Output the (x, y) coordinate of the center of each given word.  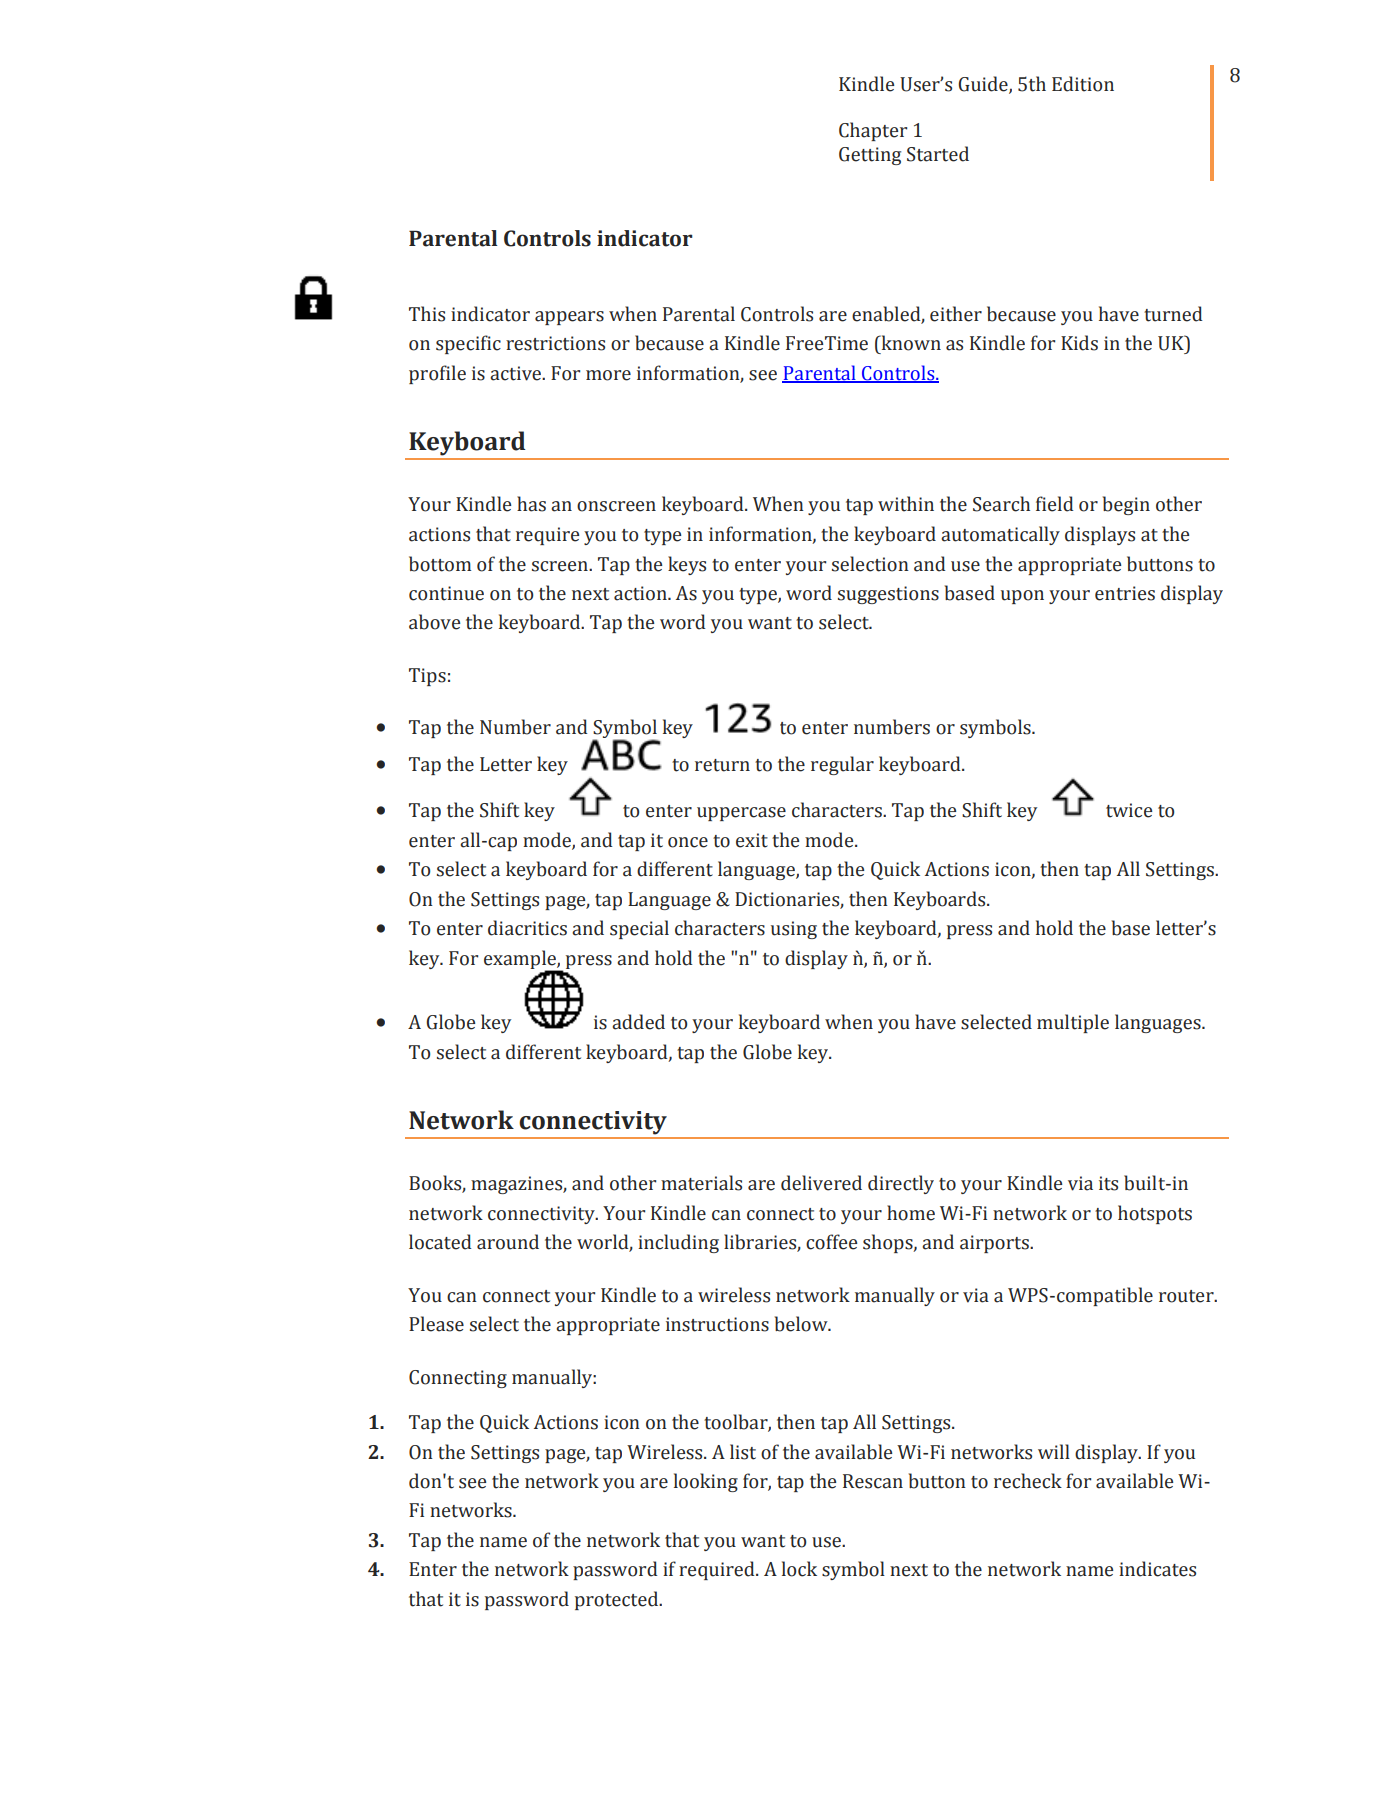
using (794, 930)
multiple (1073, 1023)
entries (1125, 593)
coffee (831, 1242)
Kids (1079, 343)
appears (569, 318)
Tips (427, 677)
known (910, 343)
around (508, 1242)
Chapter (873, 131)
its (1108, 1183)
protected (618, 1600)
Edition (1083, 84)
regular (842, 765)
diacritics (527, 928)
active (516, 373)
